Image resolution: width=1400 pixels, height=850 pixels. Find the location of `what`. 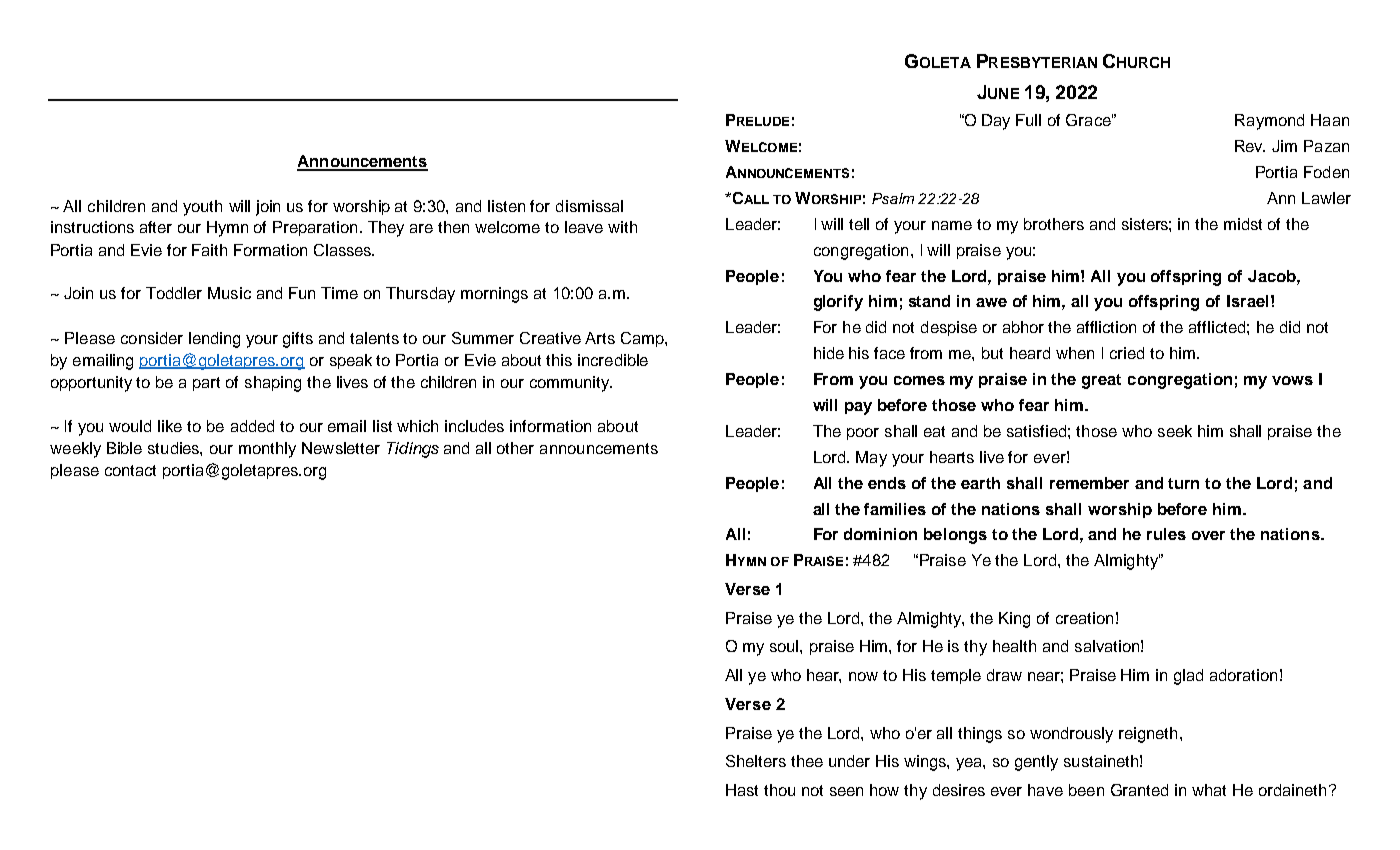

what is located at coordinates (1209, 790).
